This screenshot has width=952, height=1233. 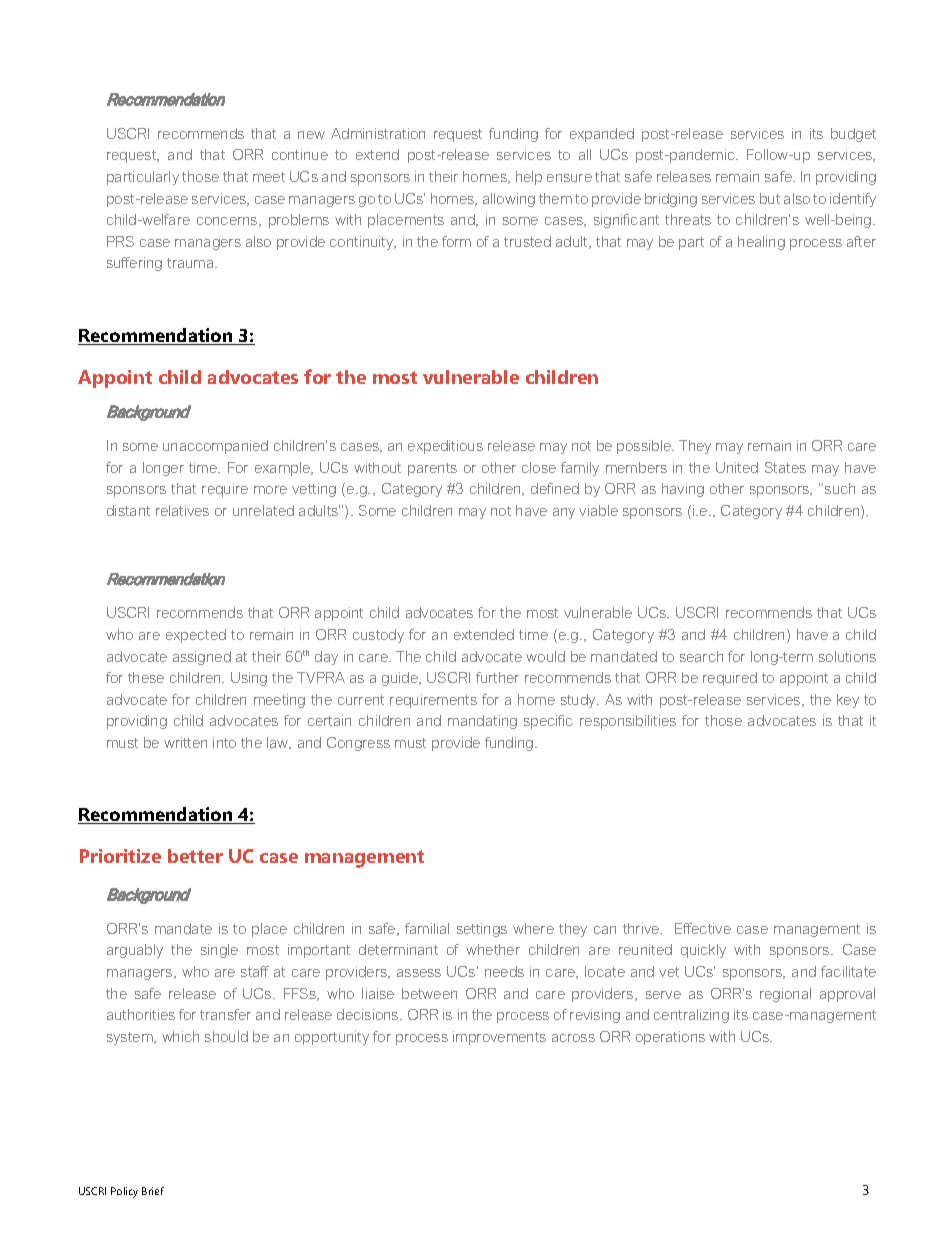 I want to click on Brief, so click(x=153, y=1191).
